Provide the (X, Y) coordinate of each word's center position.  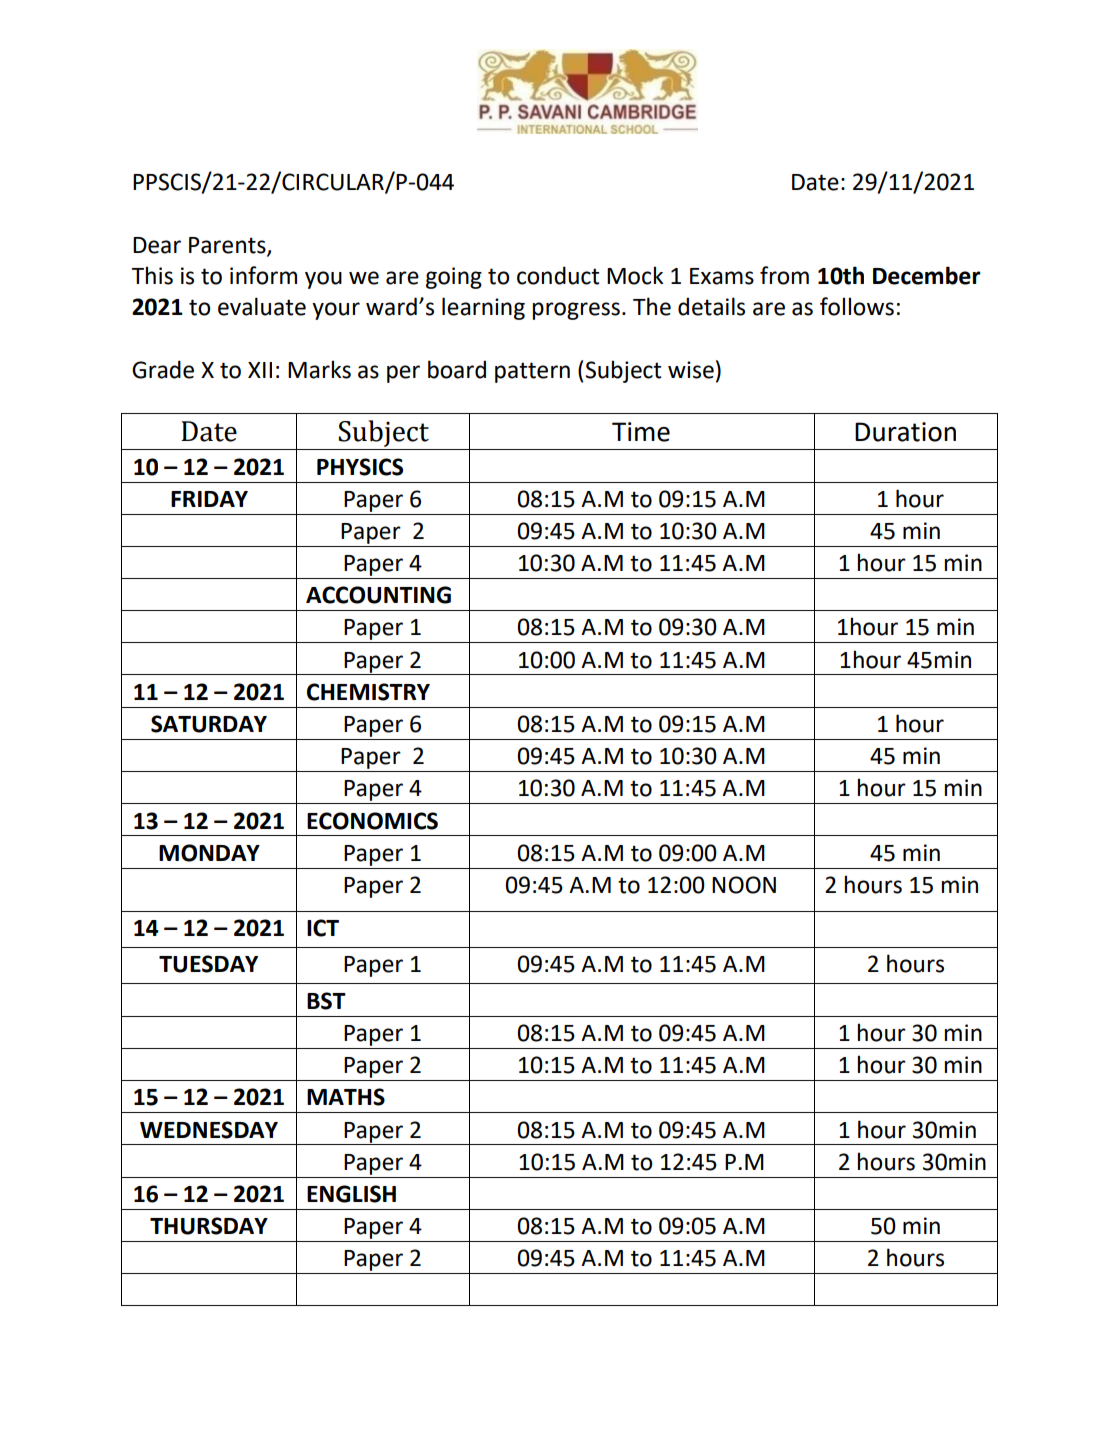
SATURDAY (209, 724)
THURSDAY (209, 1226)
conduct (558, 275)
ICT (323, 928)
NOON (744, 885)
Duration (905, 432)
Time (641, 432)
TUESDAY (208, 964)
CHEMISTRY (368, 692)
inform (263, 275)
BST (326, 1001)
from (784, 275)
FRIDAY (209, 499)
